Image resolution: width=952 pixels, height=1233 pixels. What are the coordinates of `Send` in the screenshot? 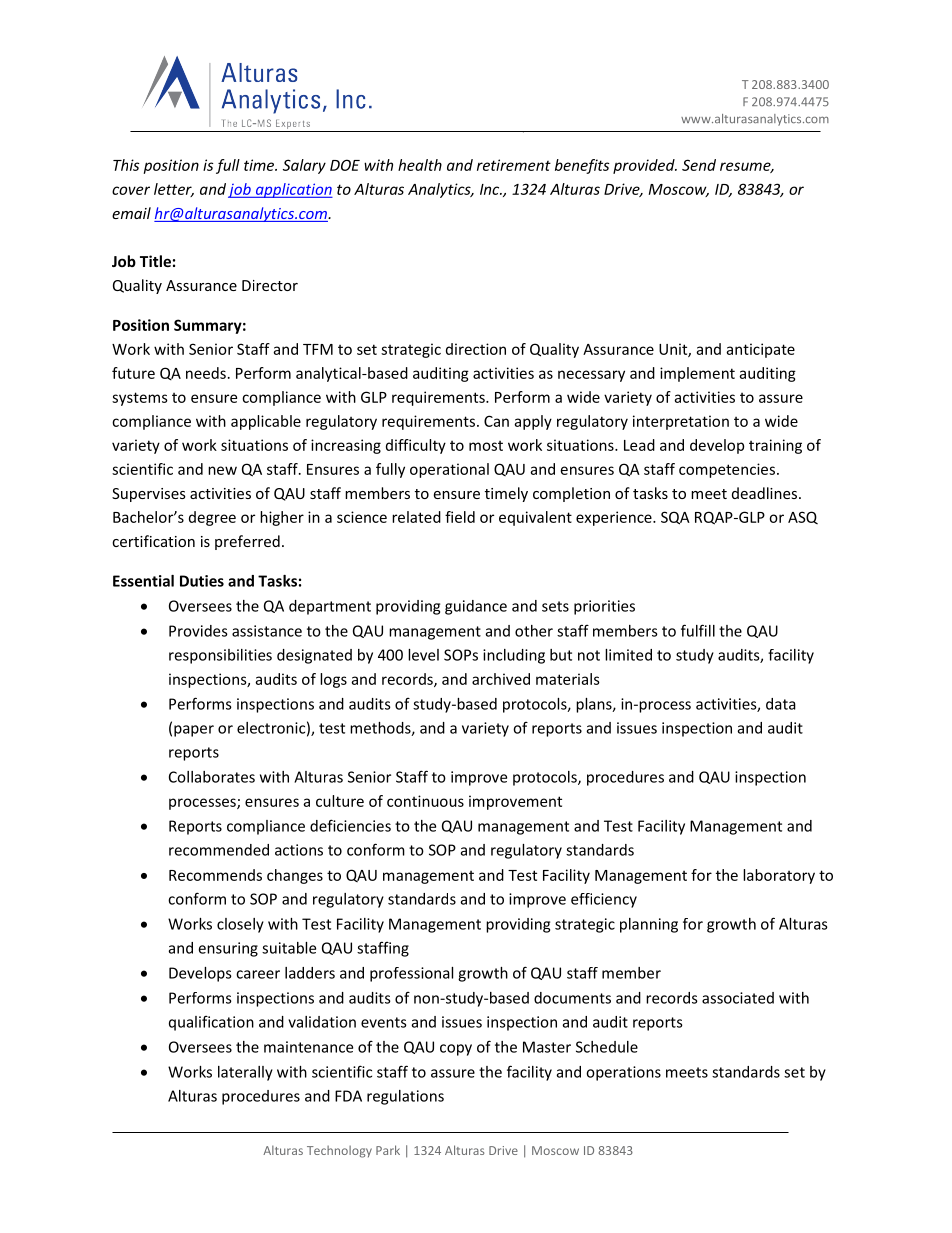 It's located at (699, 165).
